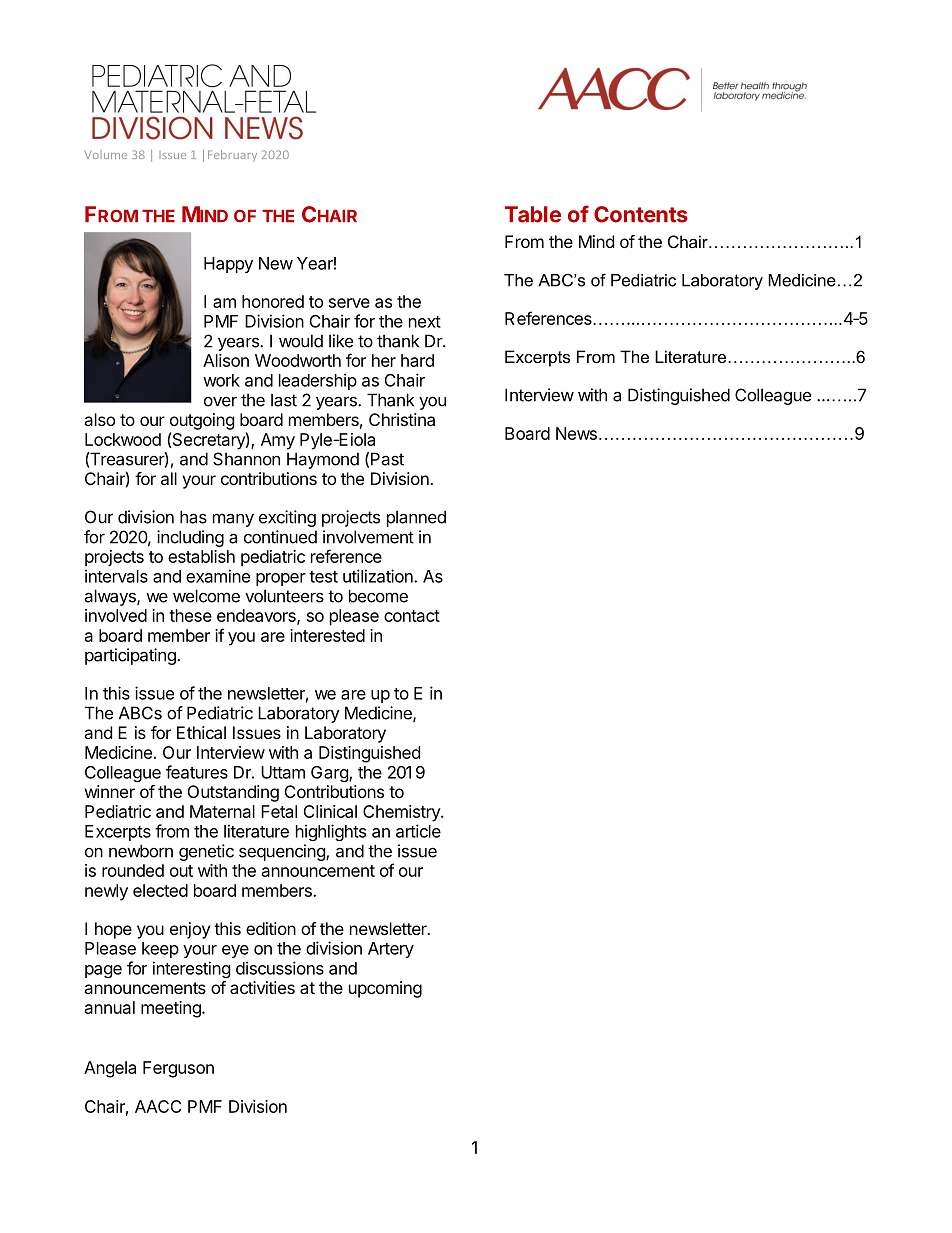 Image resolution: width=952 pixels, height=1233 pixels. What do you see at coordinates (178, 1069) in the image?
I see `Ferguson` at bounding box center [178, 1069].
